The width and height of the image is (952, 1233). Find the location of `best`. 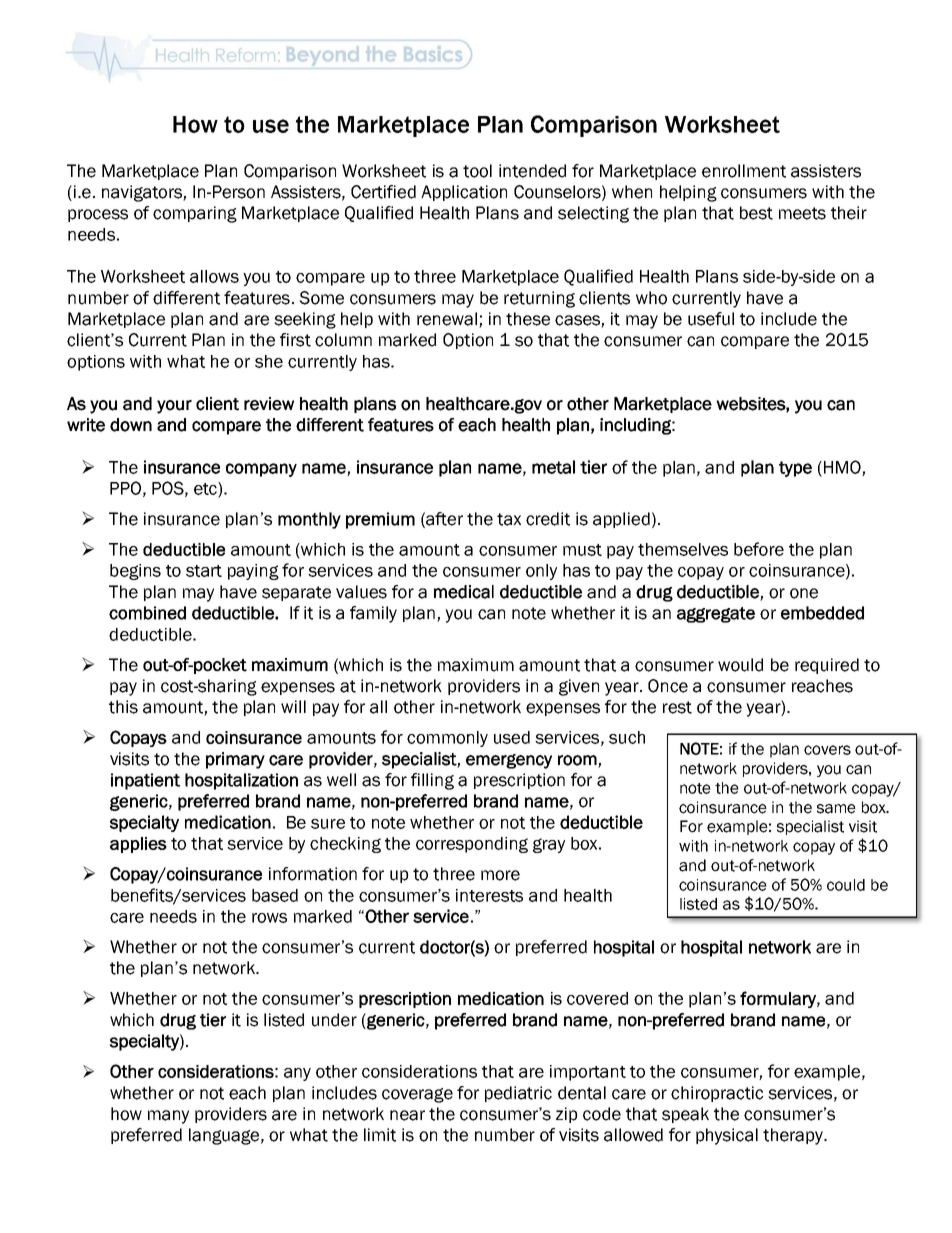

best is located at coordinates (756, 213).
